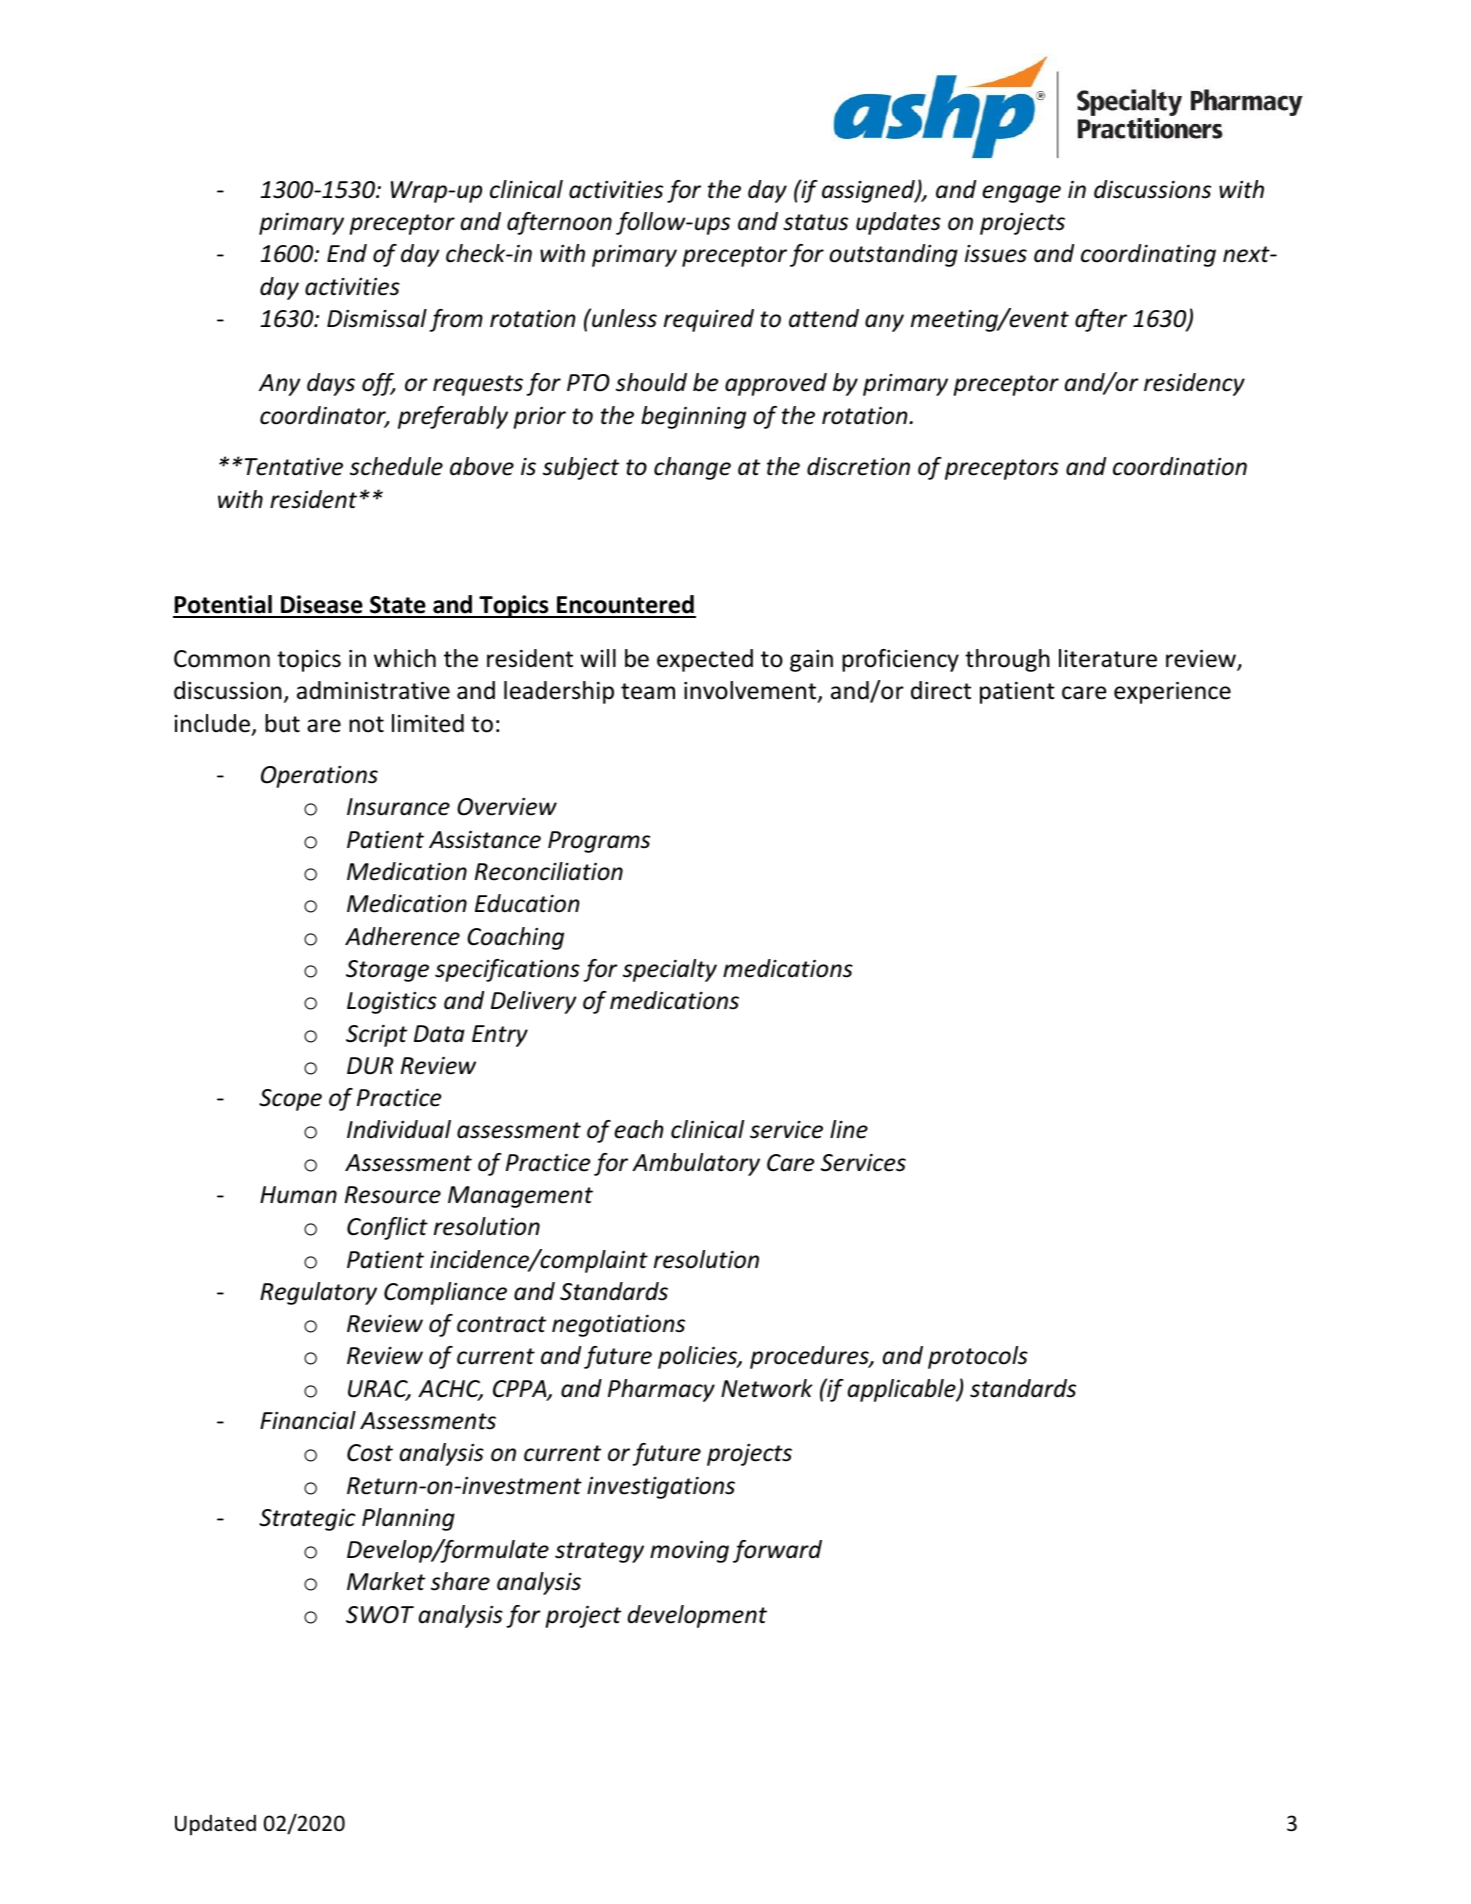 The image size is (1471, 1904). Describe the element at coordinates (377, 318) in the image. I see `Dismissal` at that location.
